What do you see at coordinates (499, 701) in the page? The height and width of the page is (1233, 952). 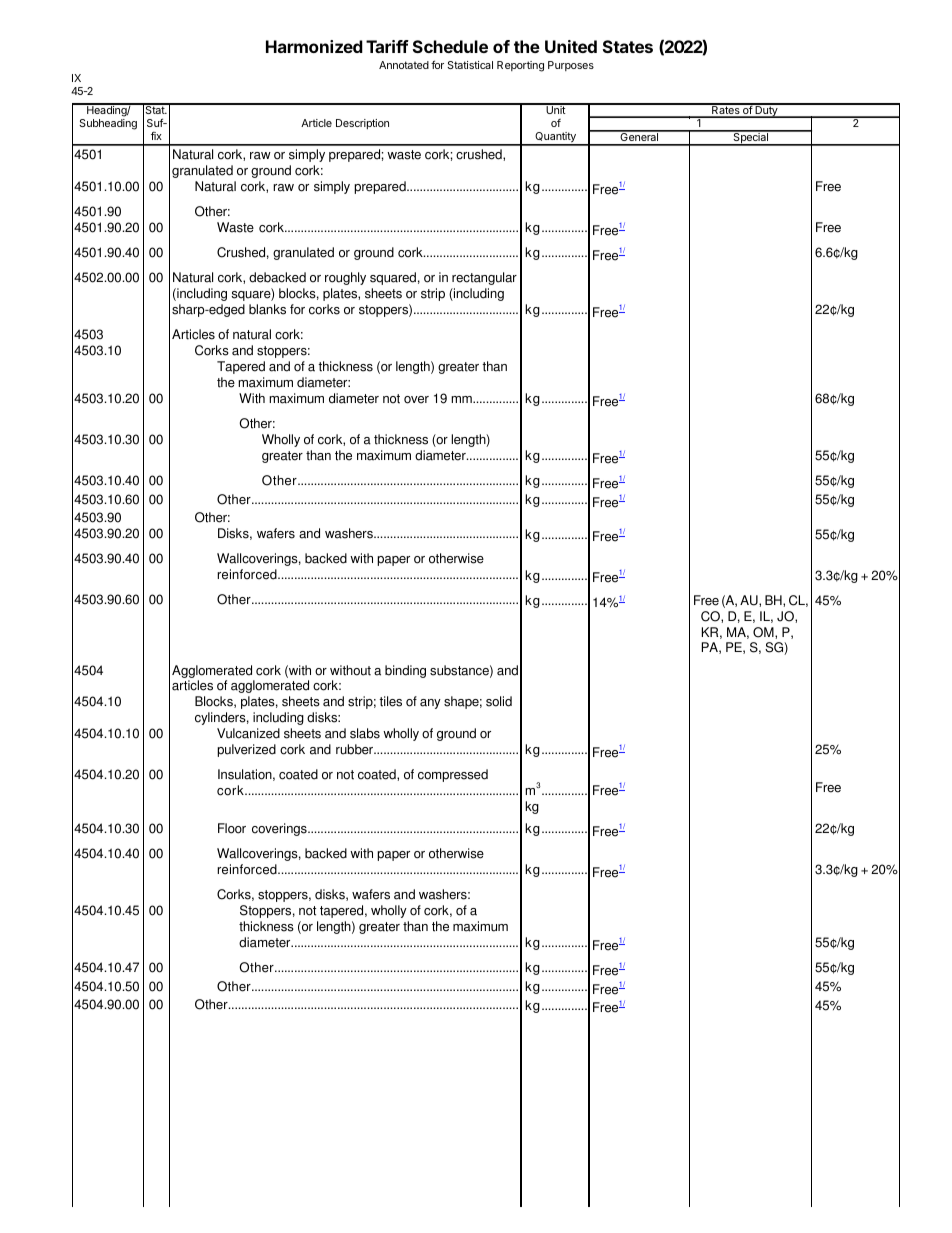 I see `solid` at bounding box center [499, 701].
